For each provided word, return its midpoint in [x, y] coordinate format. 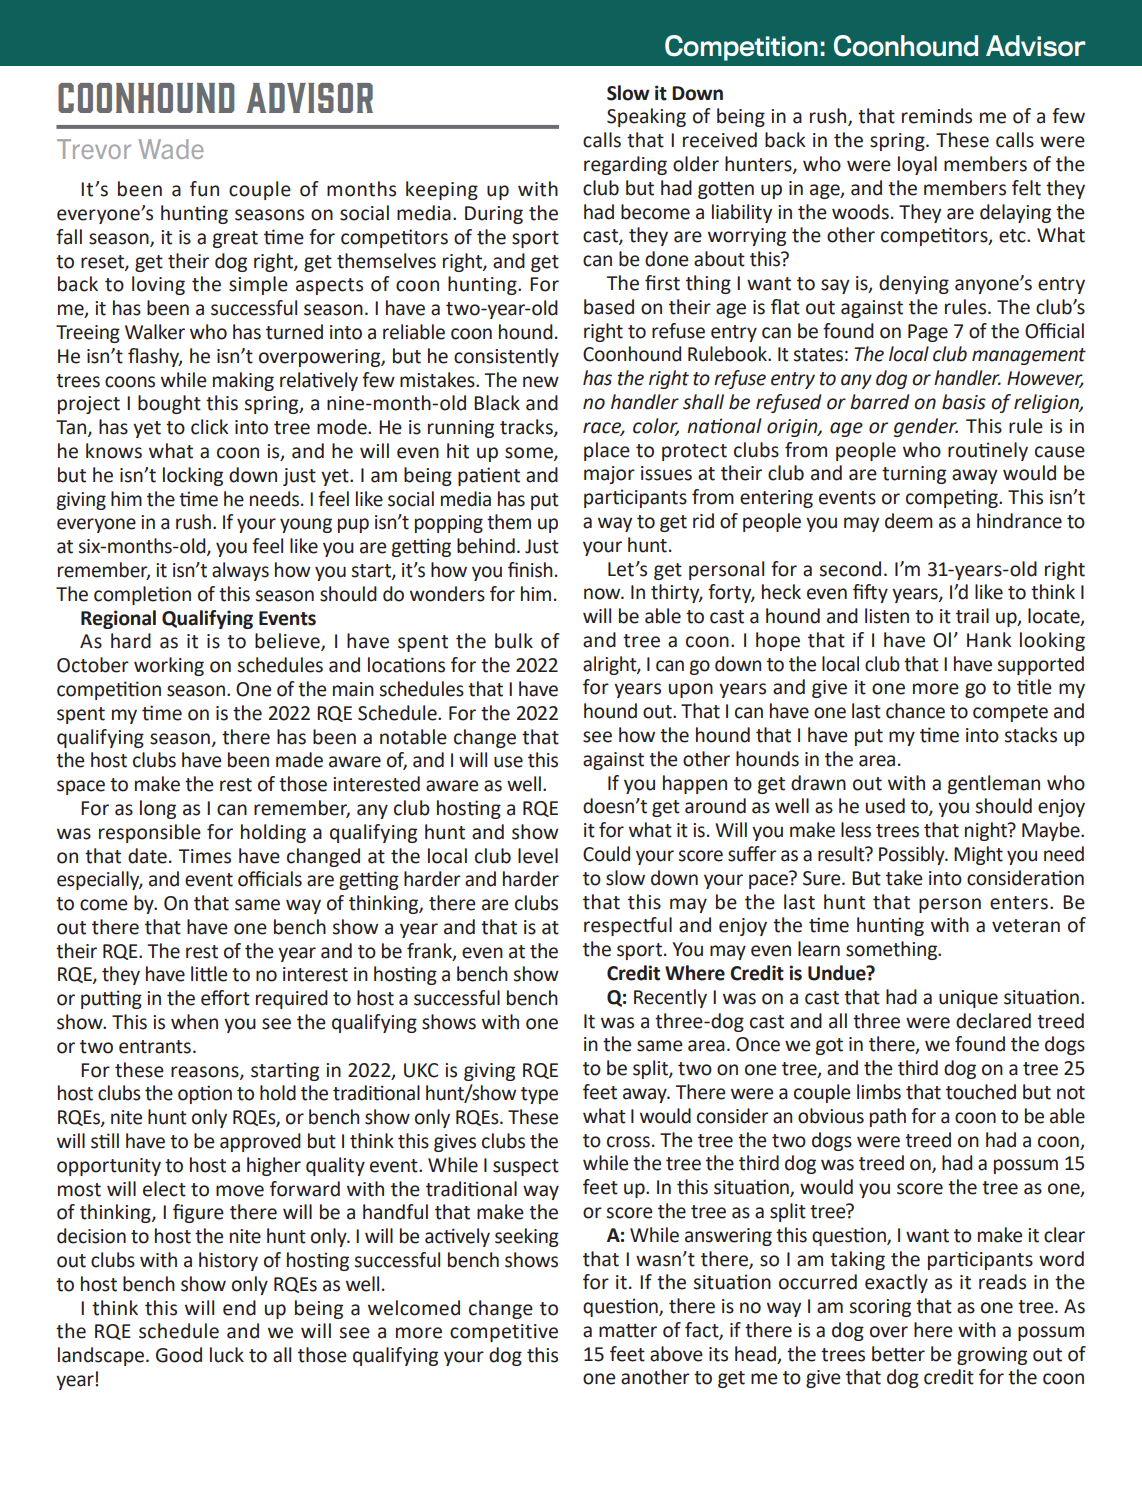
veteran [1026, 926]
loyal [917, 165]
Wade [170, 149]
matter [628, 1330]
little [209, 974]
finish [530, 570]
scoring [880, 1308]
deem [909, 521]
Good [179, 1355]
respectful [628, 926]
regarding [625, 165]
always [240, 571]
